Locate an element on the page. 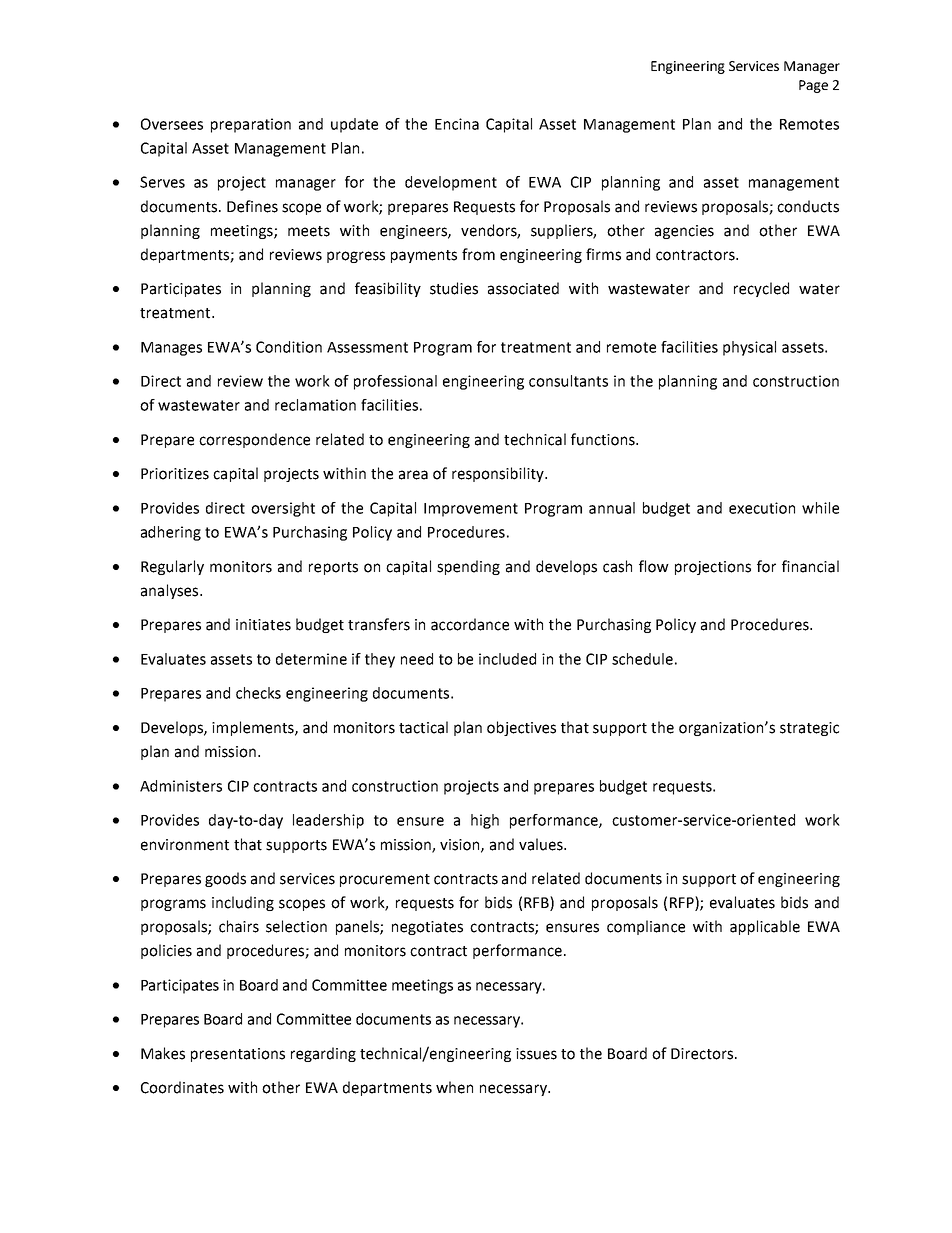 The image size is (952, 1233). initiates is located at coordinates (263, 625).
